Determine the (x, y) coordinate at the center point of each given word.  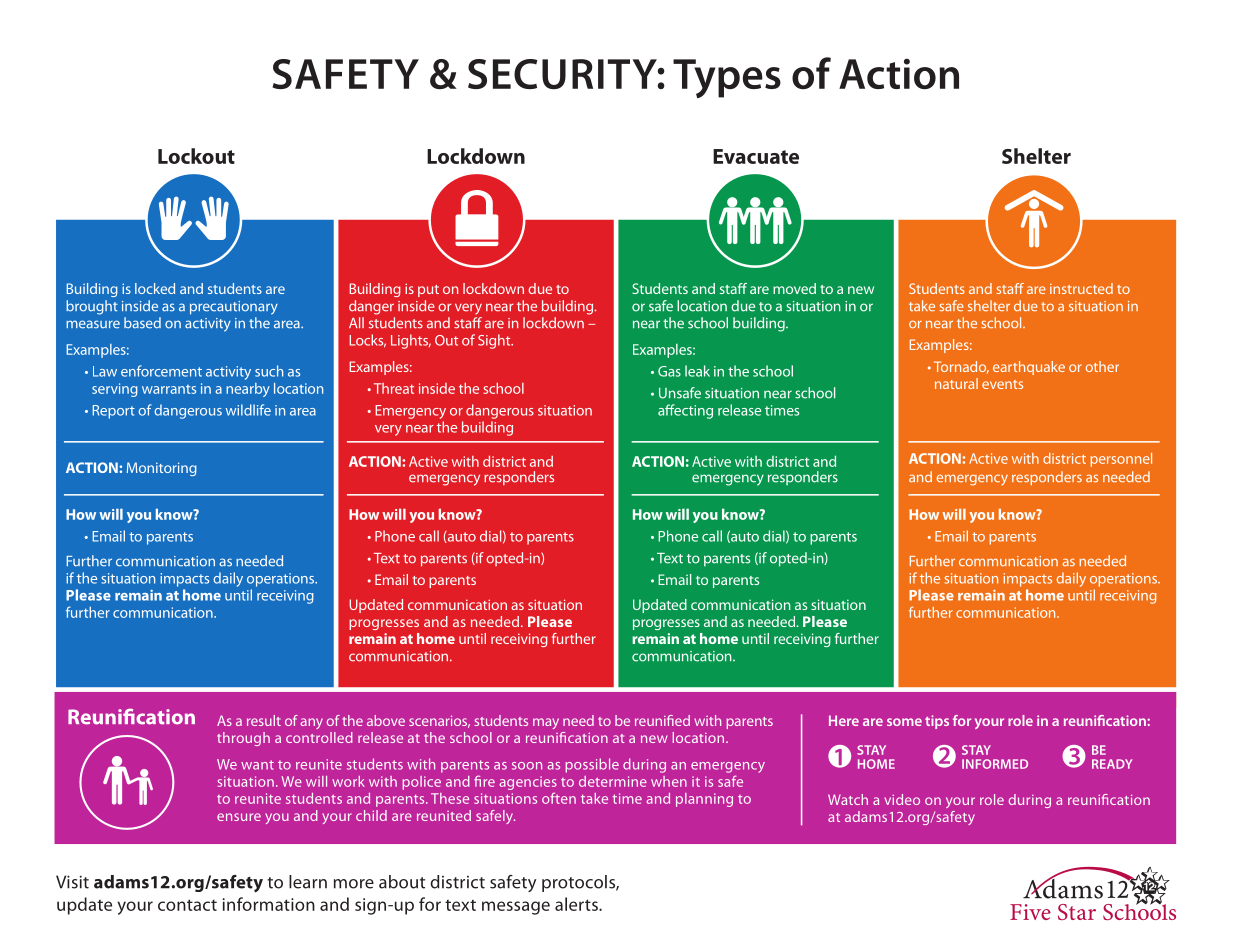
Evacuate (756, 156)
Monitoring (162, 469)
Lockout (196, 156)
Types (727, 78)
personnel (1121, 460)
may (546, 723)
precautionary (234, 308)
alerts (577, 904)
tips (937, 722)
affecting (685, 411)
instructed (1081, 288)
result (264, 720)
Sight (495, 341)
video (902, 799)
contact (187, 905)
